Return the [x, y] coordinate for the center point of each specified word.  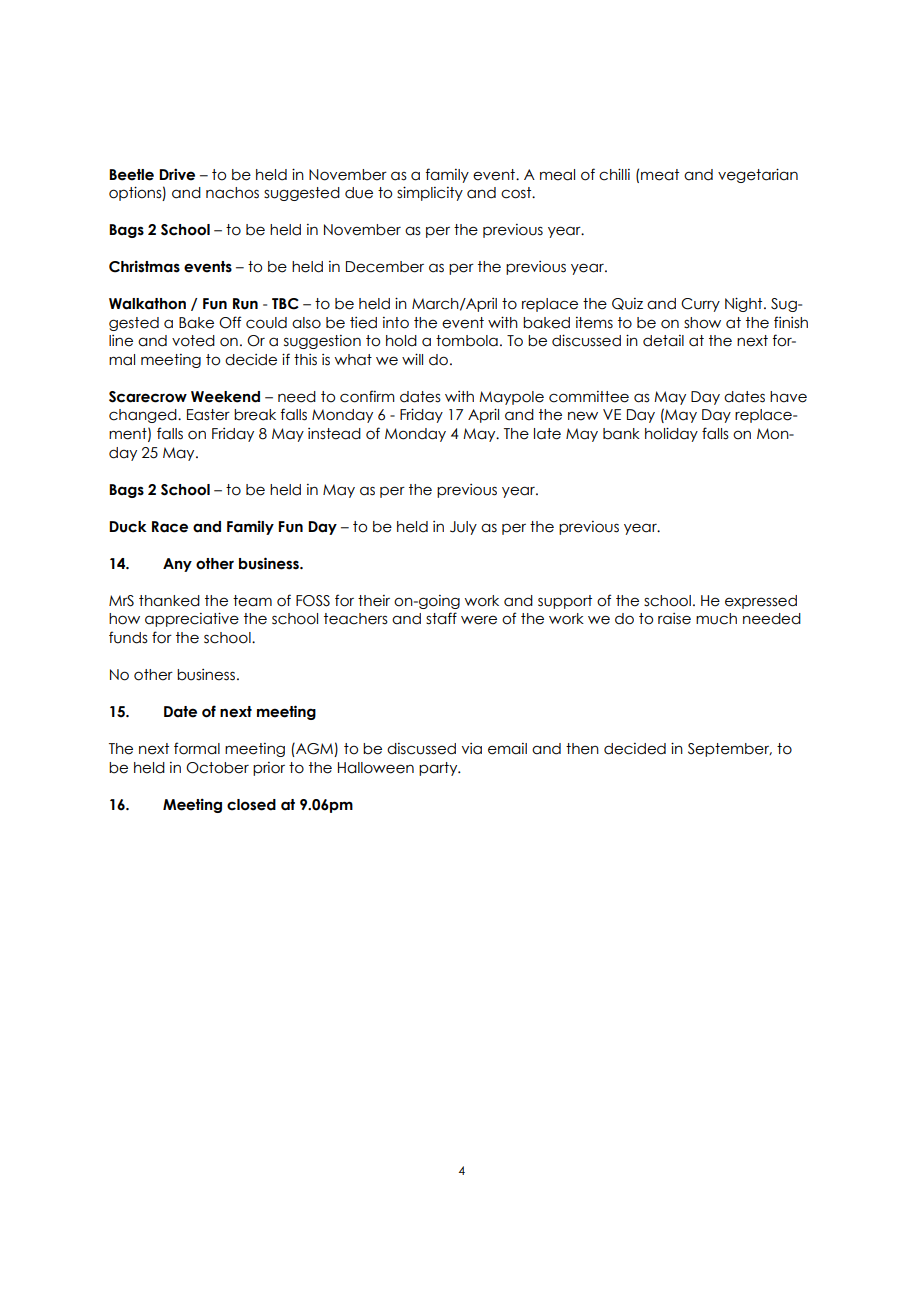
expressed [761, 602]
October [217, 768]
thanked [169, 601]
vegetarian [758, 175]
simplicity [430, 193]
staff [441, 618]
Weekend [225, 397]
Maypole [511, 398]
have [788, 397]
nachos [232, 193]
